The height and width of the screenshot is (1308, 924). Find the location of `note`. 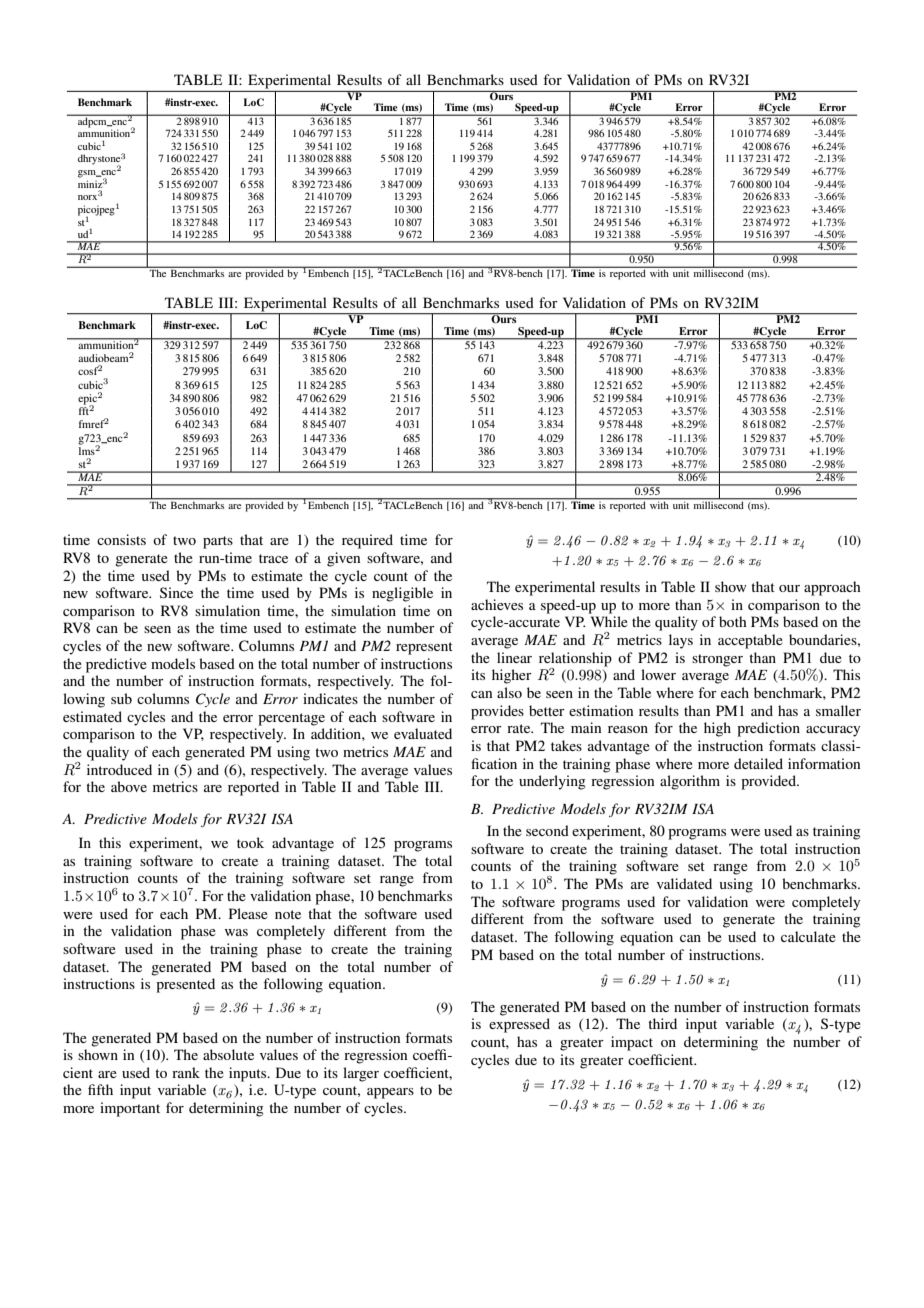

note is located at coordinates (288, 914).
